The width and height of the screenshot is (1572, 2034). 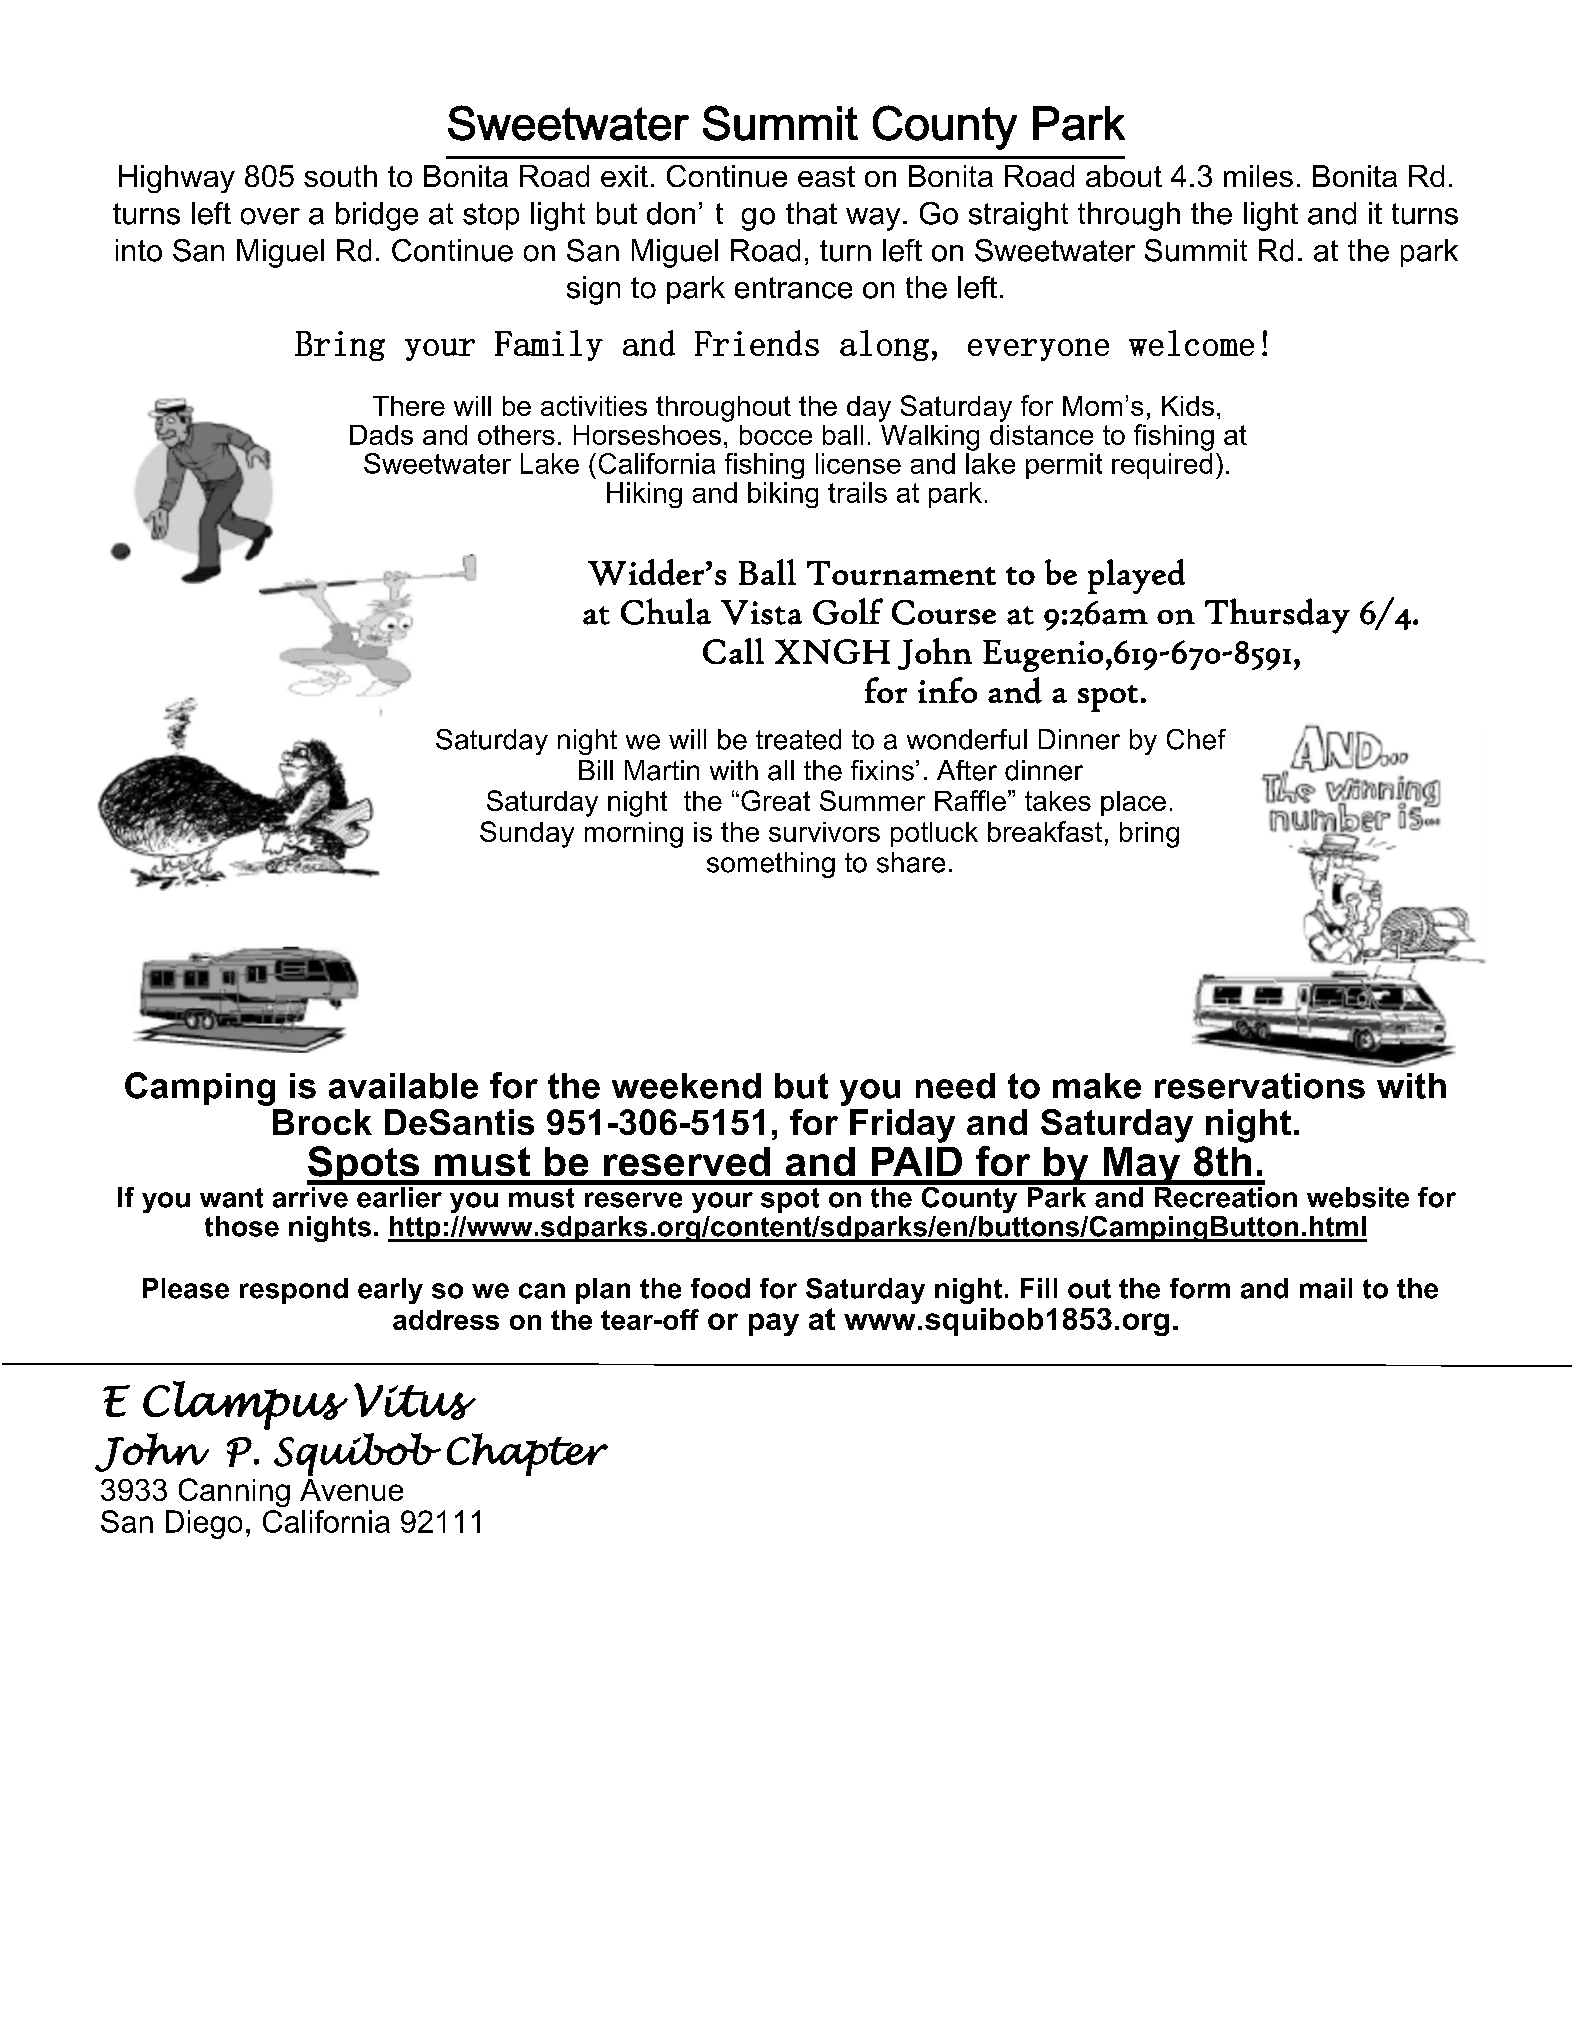 What do you see at coordinates (733, 651) in the screenshot?
I see `Call` at bounding box center [733, 651].
